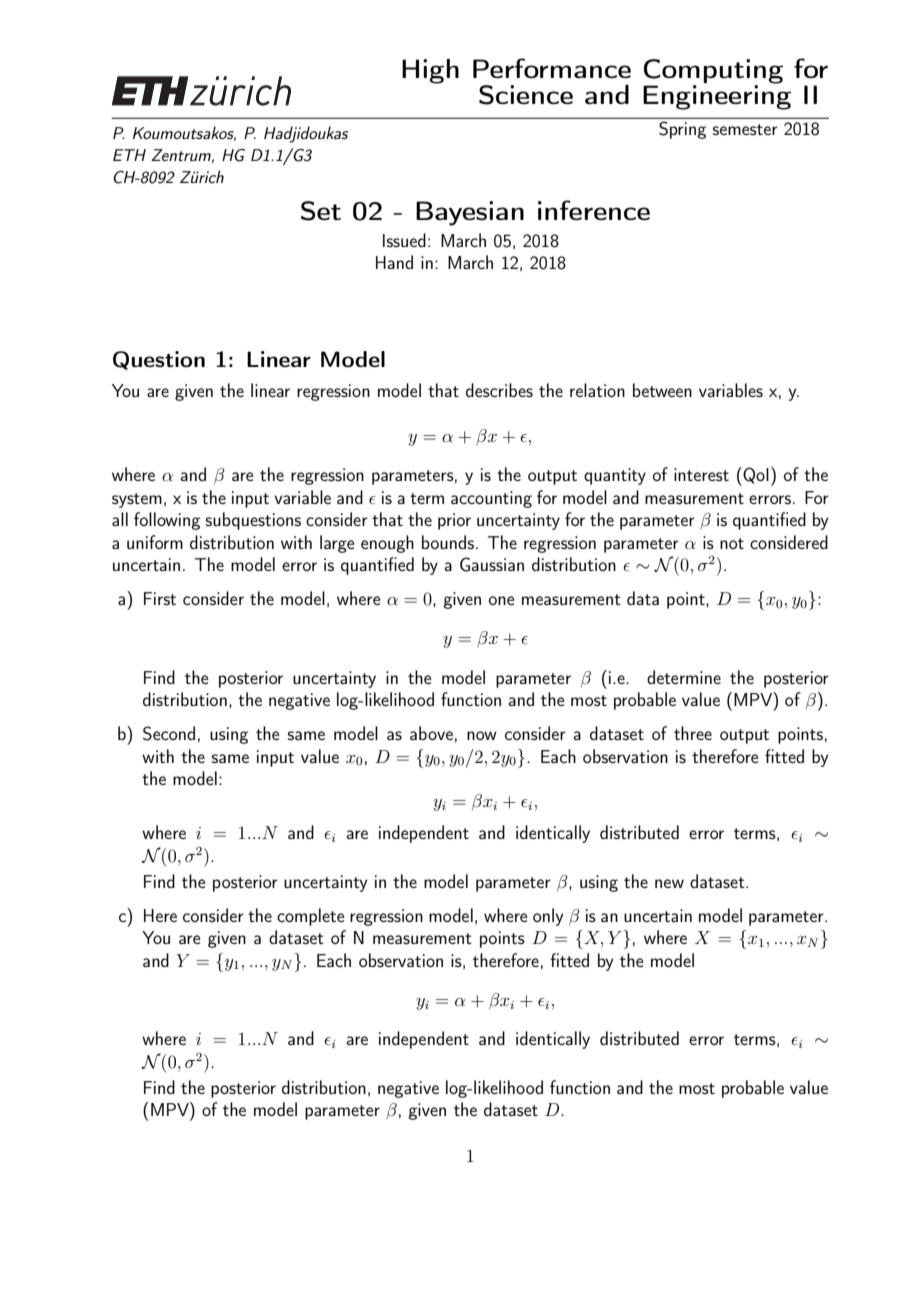  I want to click on one, so click(502, 600).
